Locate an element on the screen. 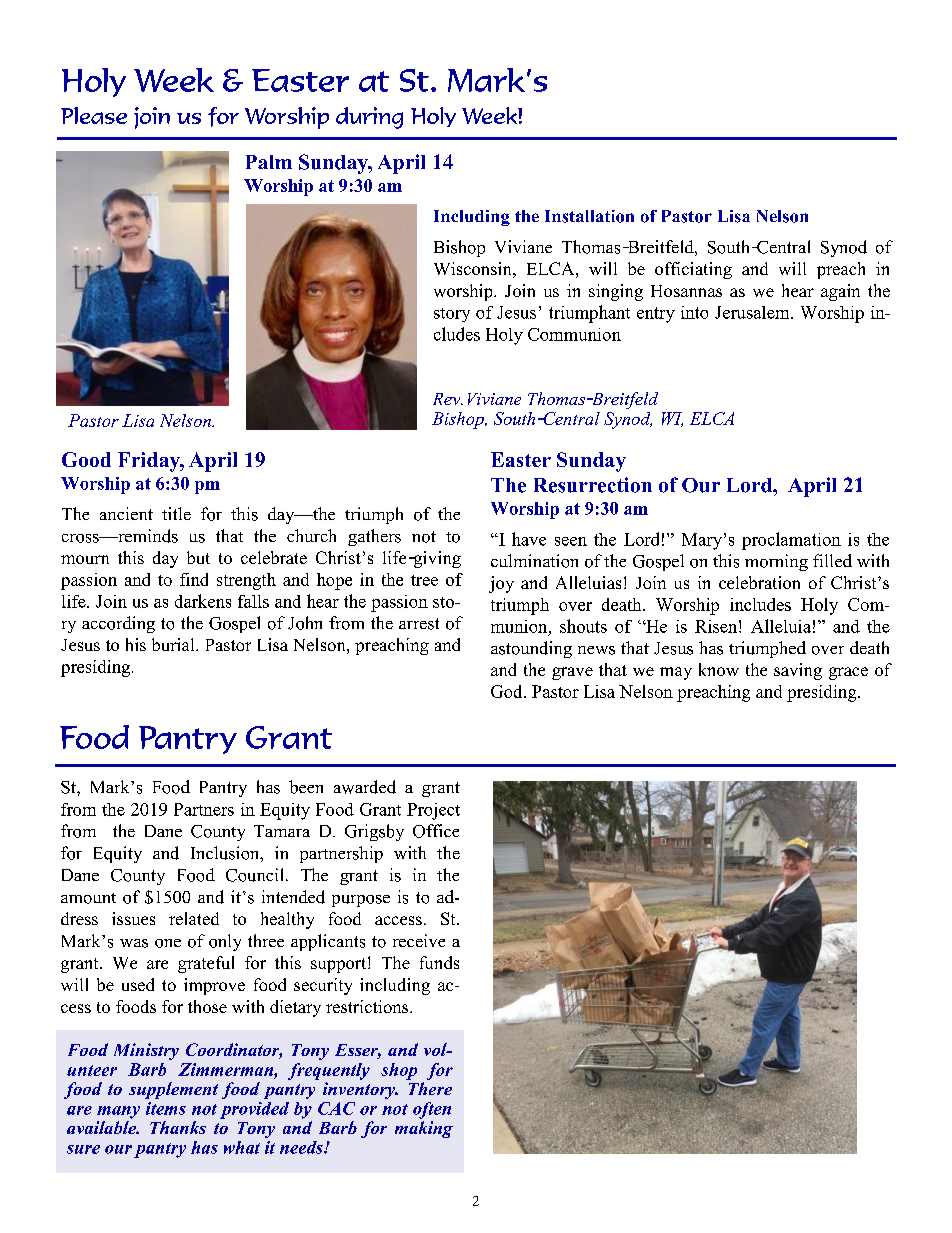  Thanks is located at coordinates (178, 1127).
